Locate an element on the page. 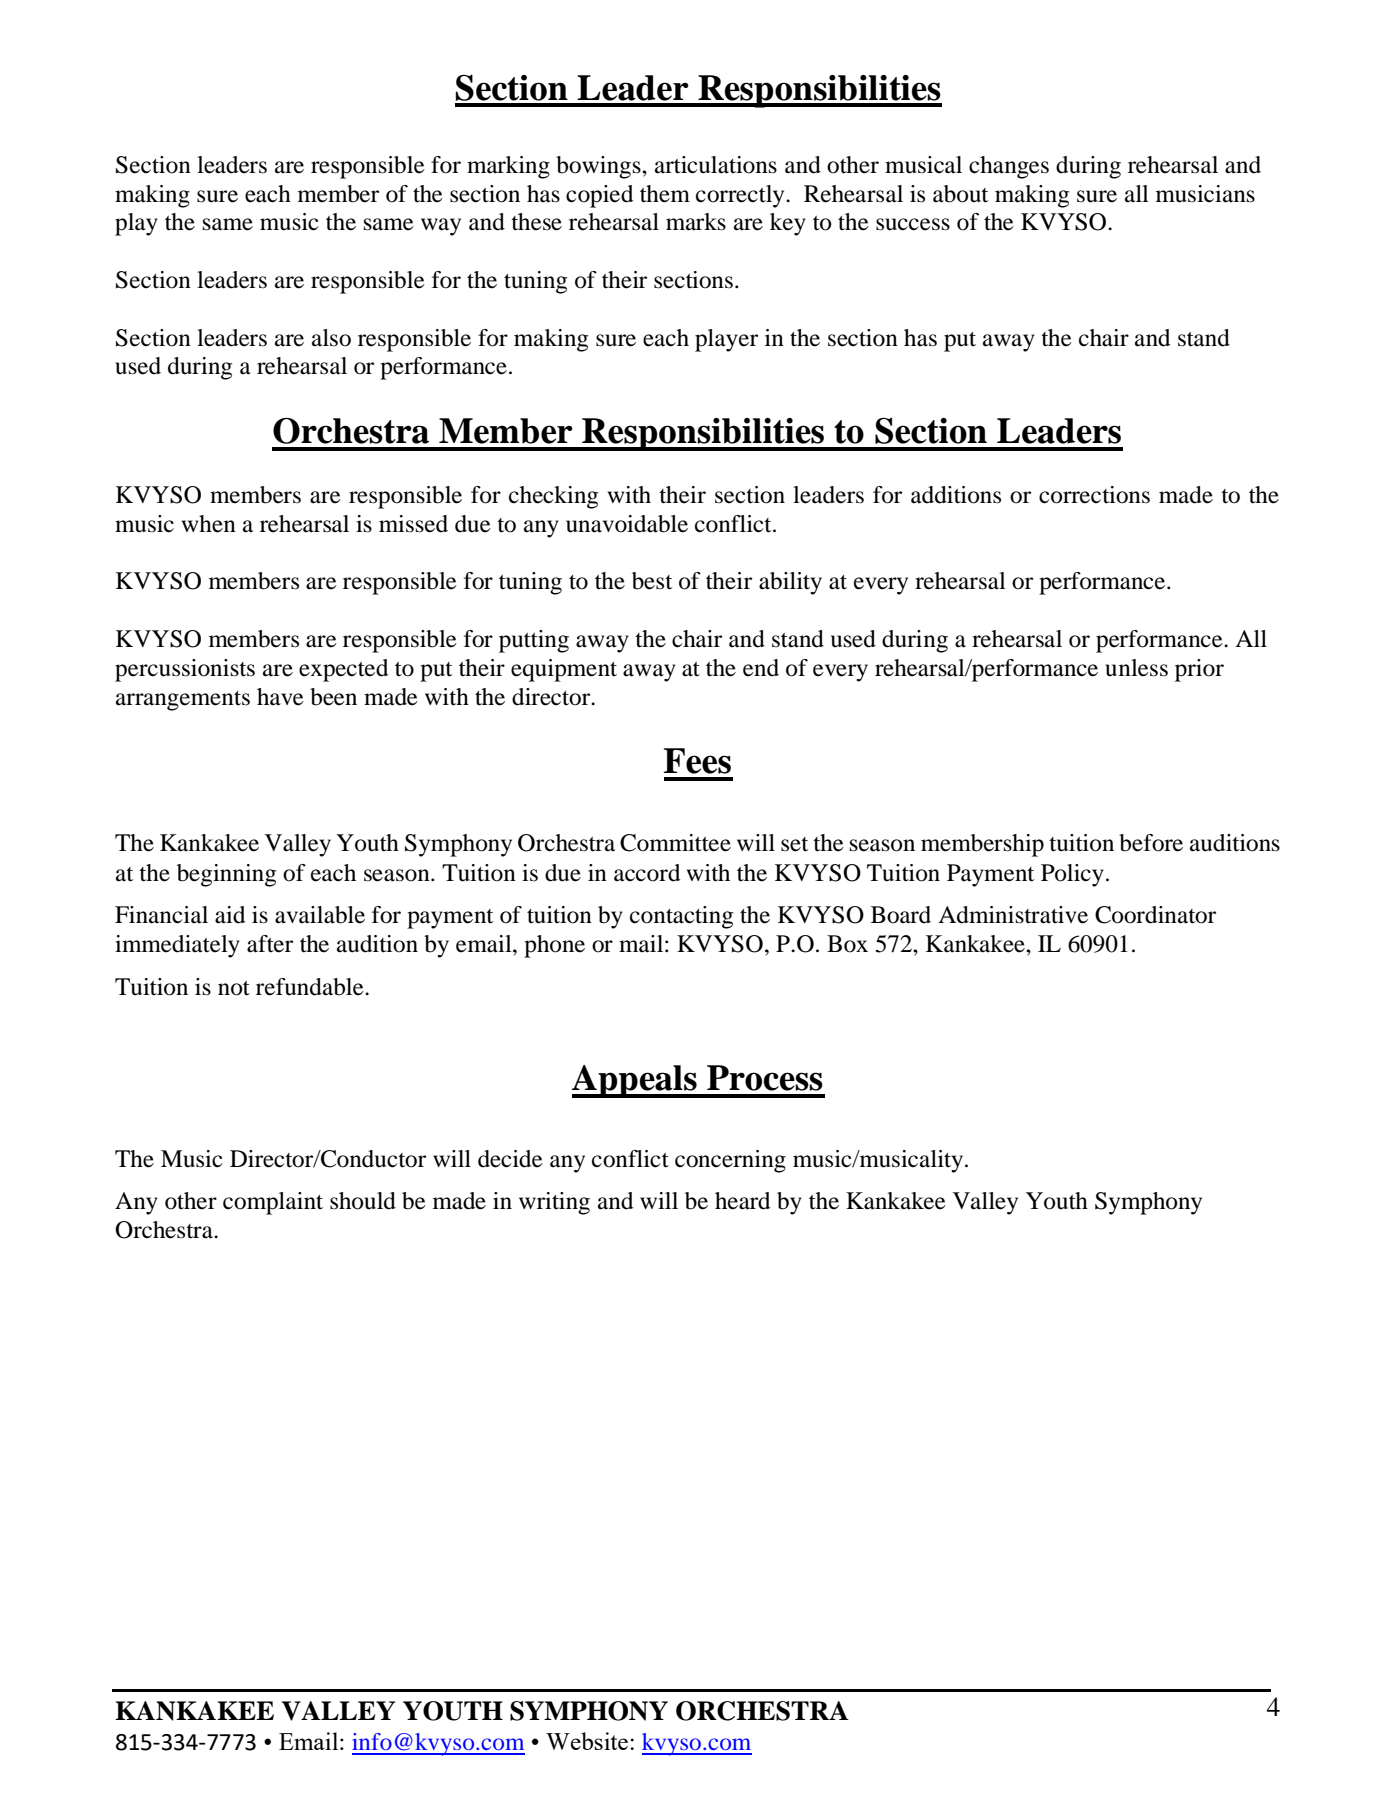  marks is located at coordinates (696, 222).
